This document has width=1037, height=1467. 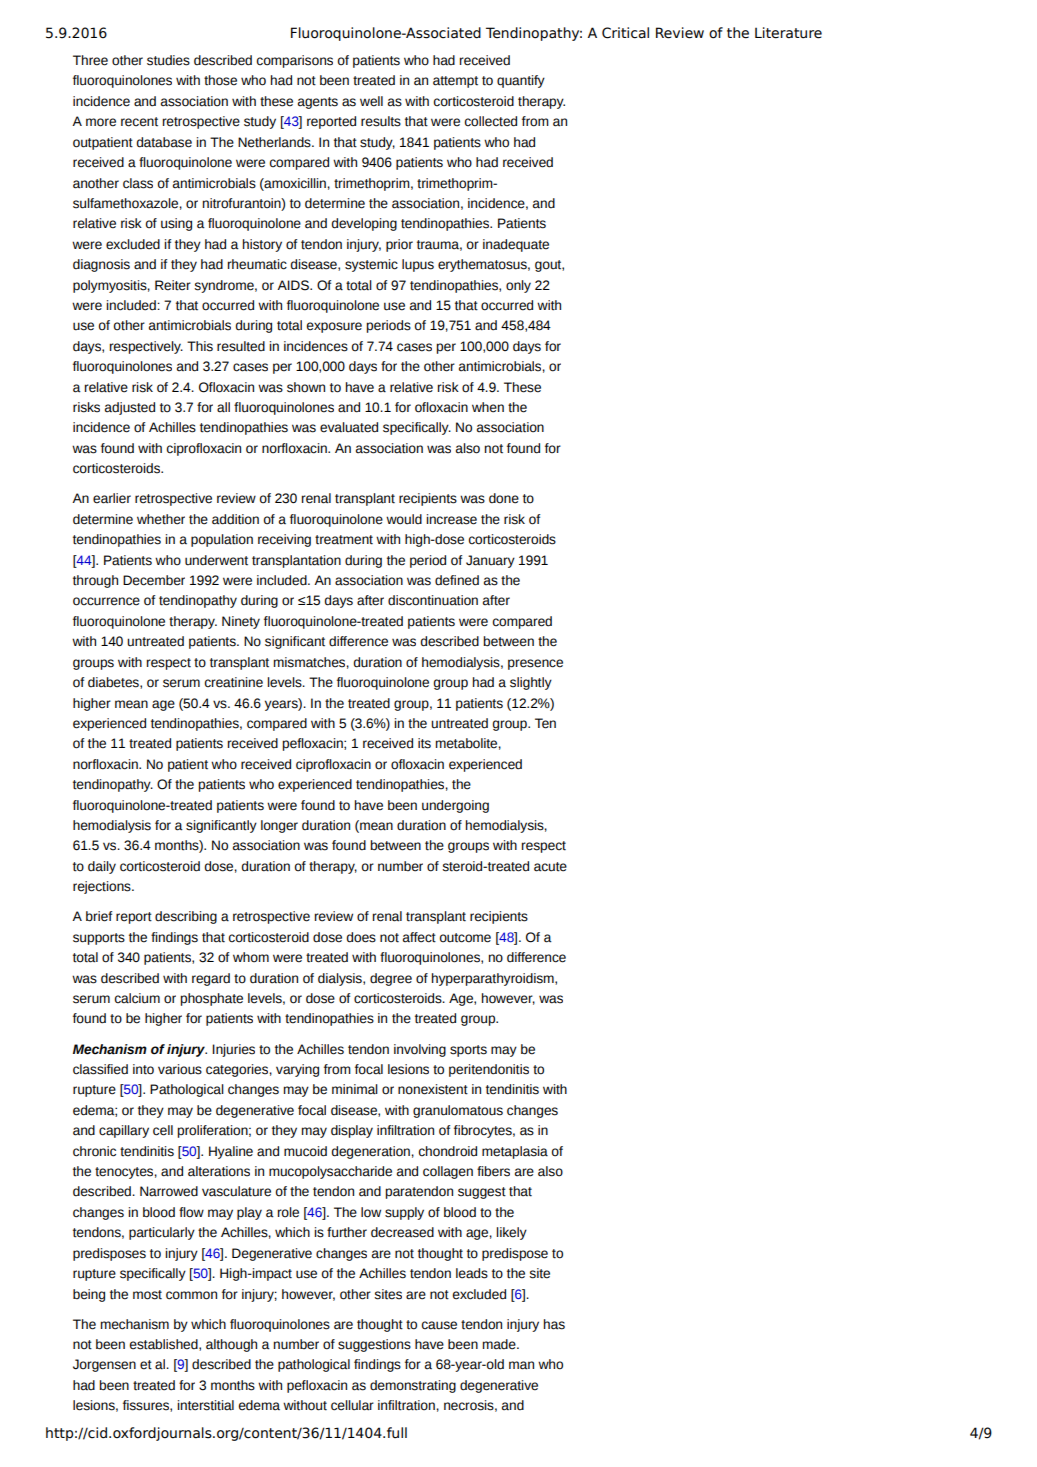 I want to click on Critical, so click(x=625, y=33).
